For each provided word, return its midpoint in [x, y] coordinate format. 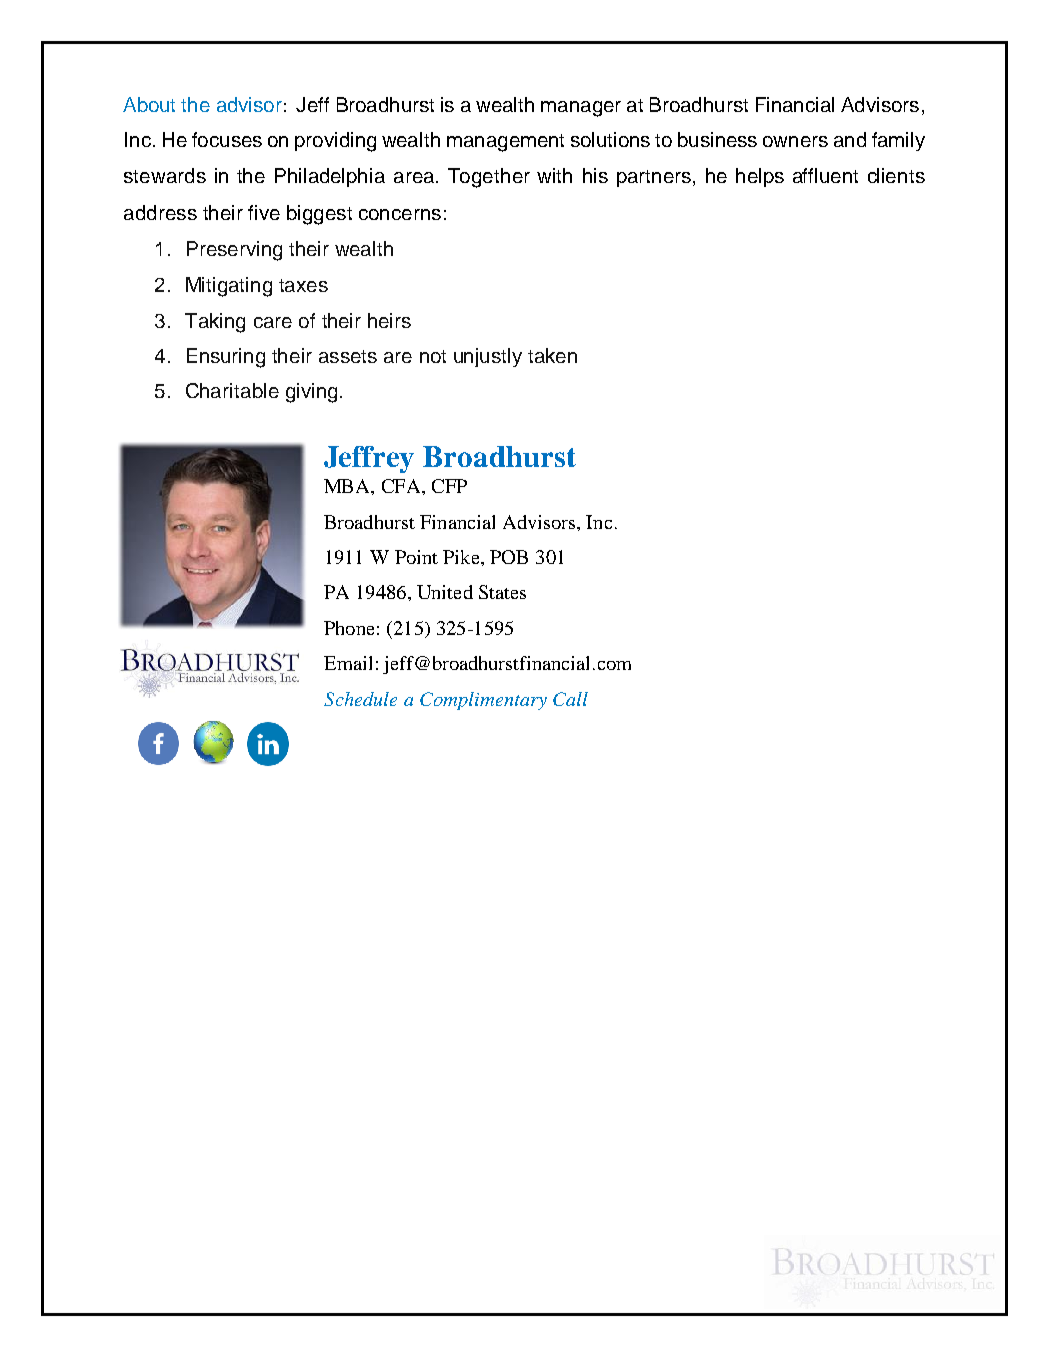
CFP [449, 486]
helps [760, 177]
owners [795, 141]
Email [348, 663]
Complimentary [483, 701]
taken [552, 355]
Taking [215, 323]
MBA [348, 486]
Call [570, 699]
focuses [227, 139]
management [505, 143]
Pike [462, 557]
